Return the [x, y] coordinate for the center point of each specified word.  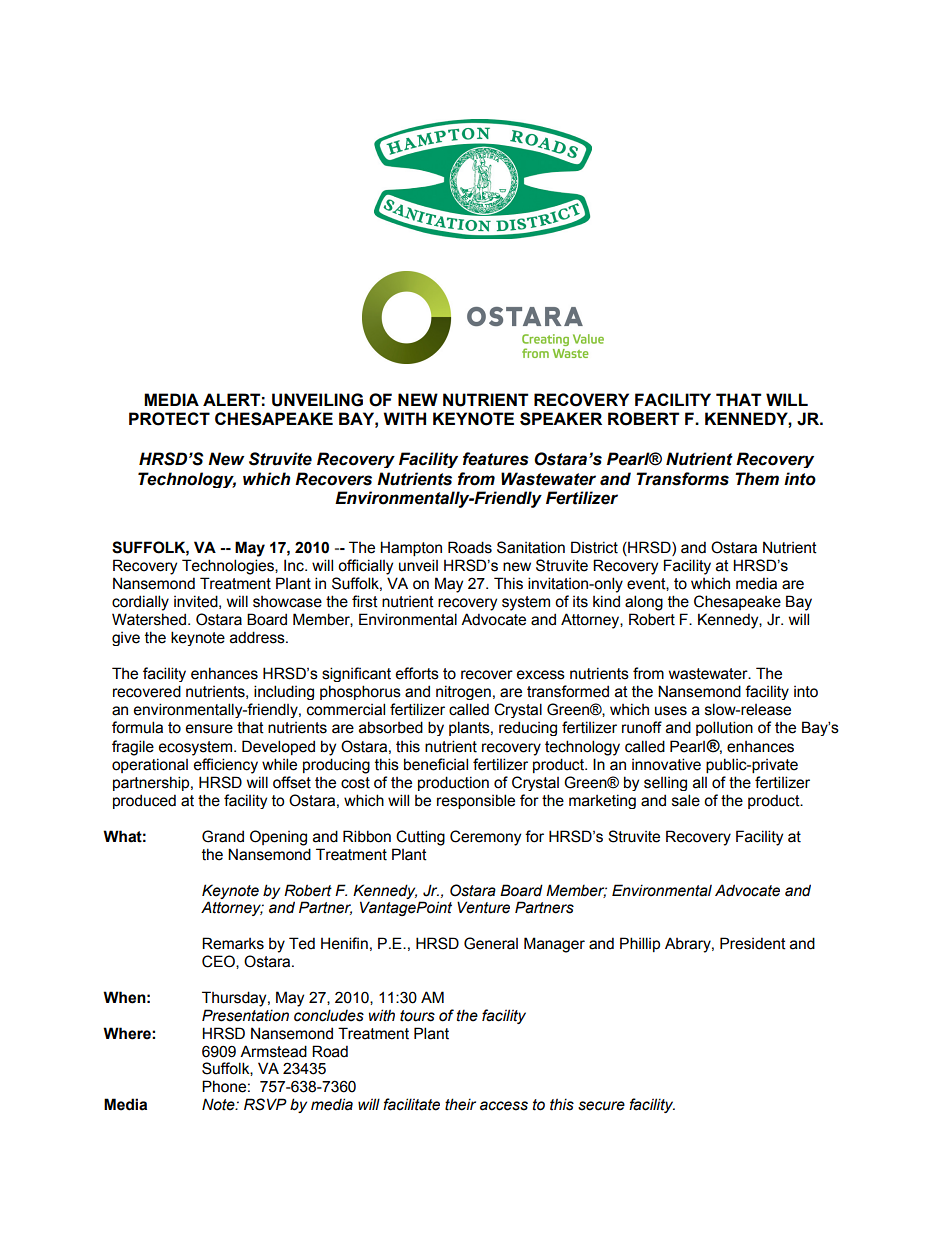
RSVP [265, 1104]
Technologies [229, 567]
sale [686, 800]
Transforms [682, 479]
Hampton [411, 548]
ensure [209, 729]
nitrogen [463, 692]
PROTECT [169, 419]
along [644, 603]
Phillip [640, 944]
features [496, 459]
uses [671, 711]
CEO [219, 962]
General [491, 943]
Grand [223, 836]
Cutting [420, 838]
